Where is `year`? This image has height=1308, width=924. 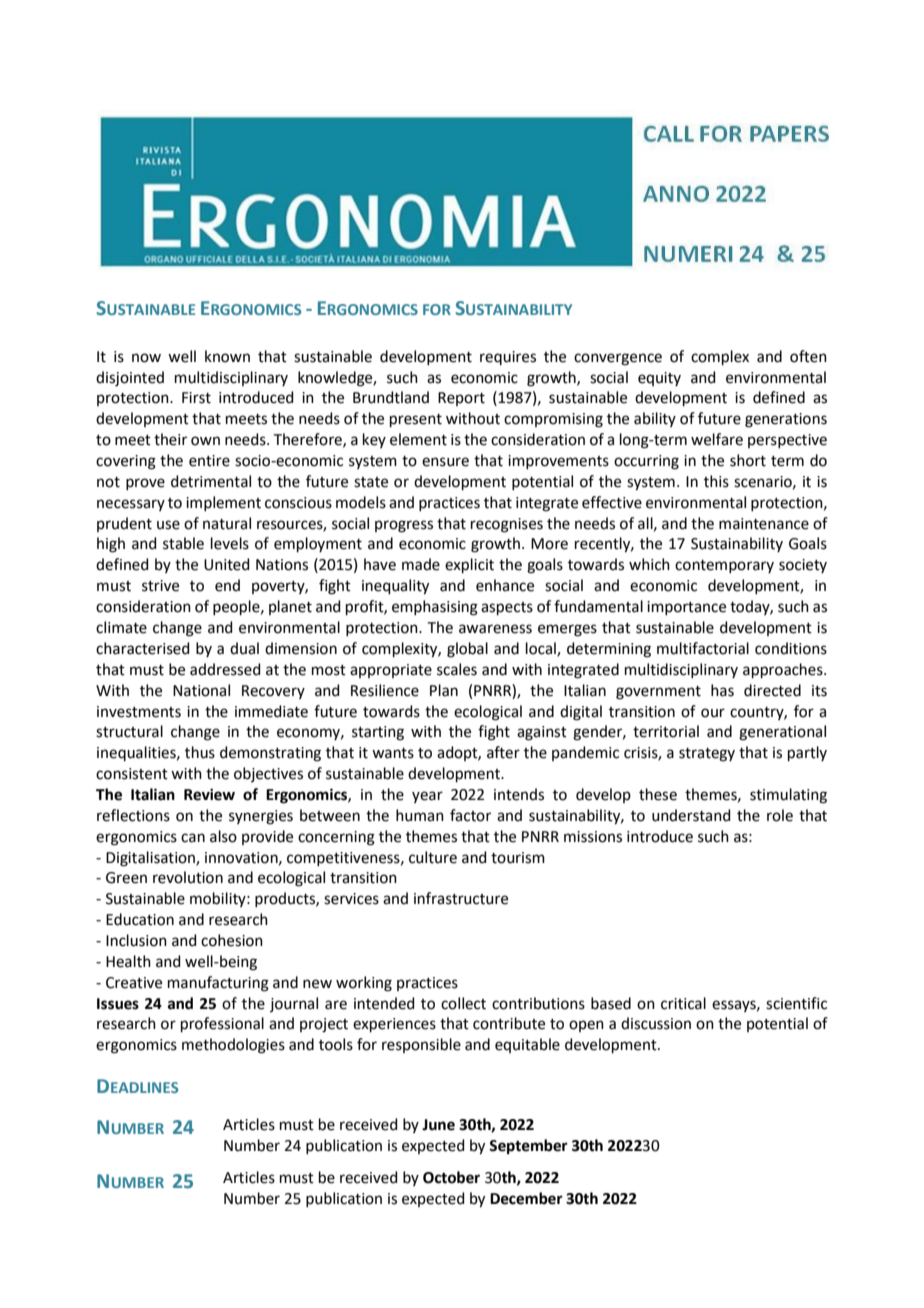 year is located at coordinates (427, 797).
